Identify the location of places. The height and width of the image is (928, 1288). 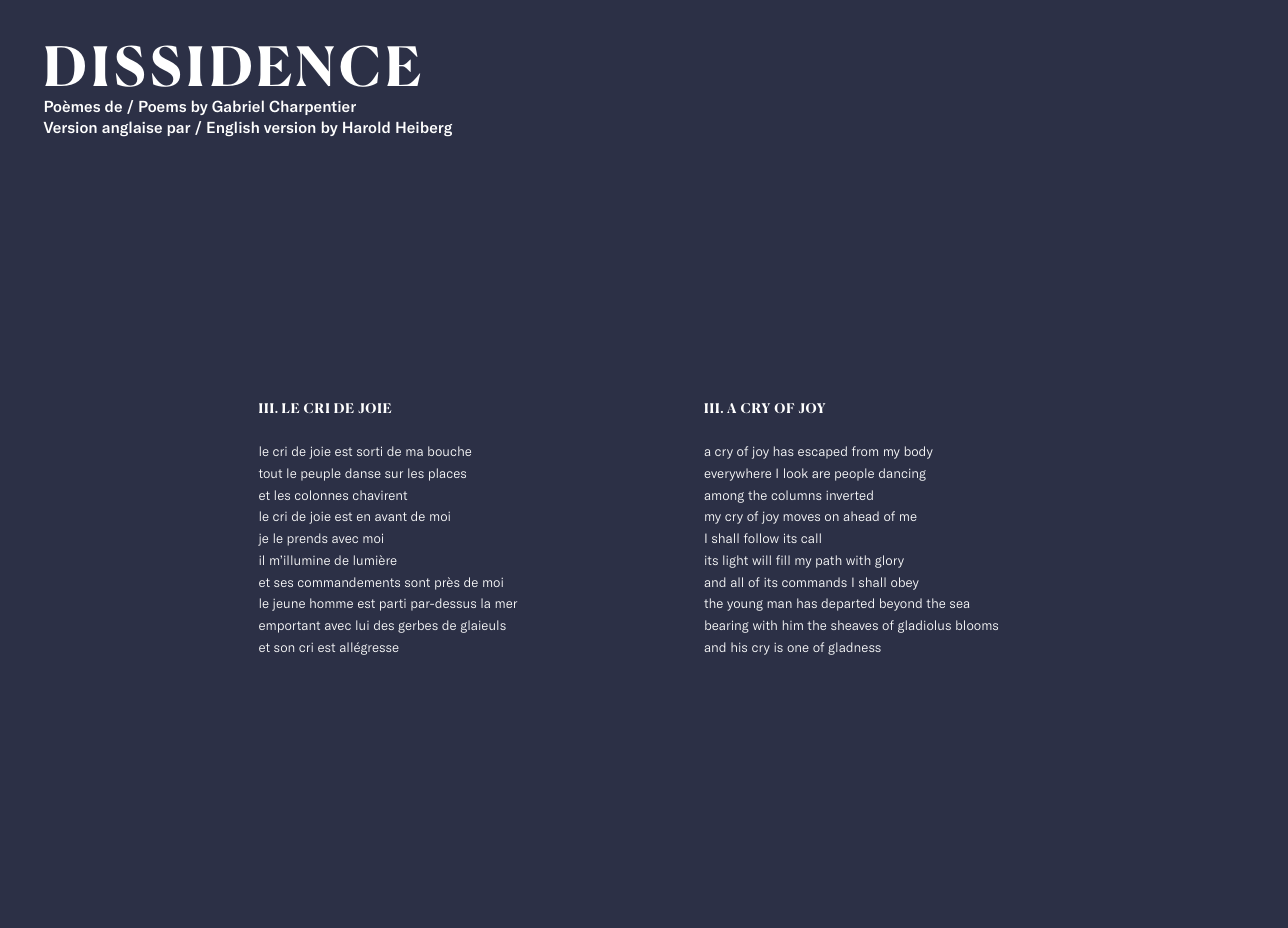
(447, 474).
